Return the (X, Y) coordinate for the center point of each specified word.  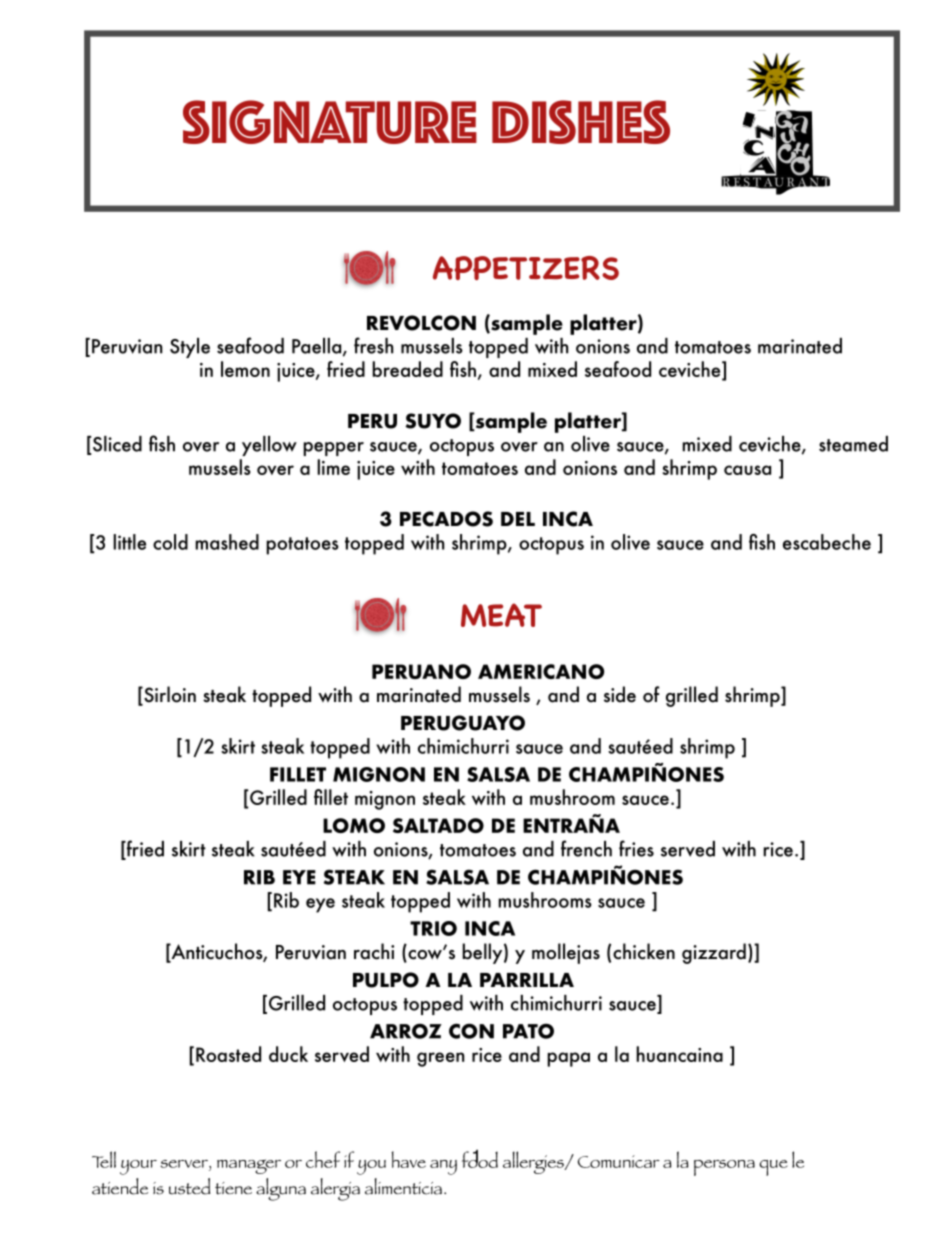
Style (190, 348)
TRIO (433, 928)
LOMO (354, 825)
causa (747, 470)
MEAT (501, 615)
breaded (407, 369)
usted (189, 1186)
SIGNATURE (330, 122)
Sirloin (169, 695)
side (620, 694)
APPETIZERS (526, 268)
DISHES (581, 122)
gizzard (714, 953)
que (773, 1168)
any (443, 1167)
